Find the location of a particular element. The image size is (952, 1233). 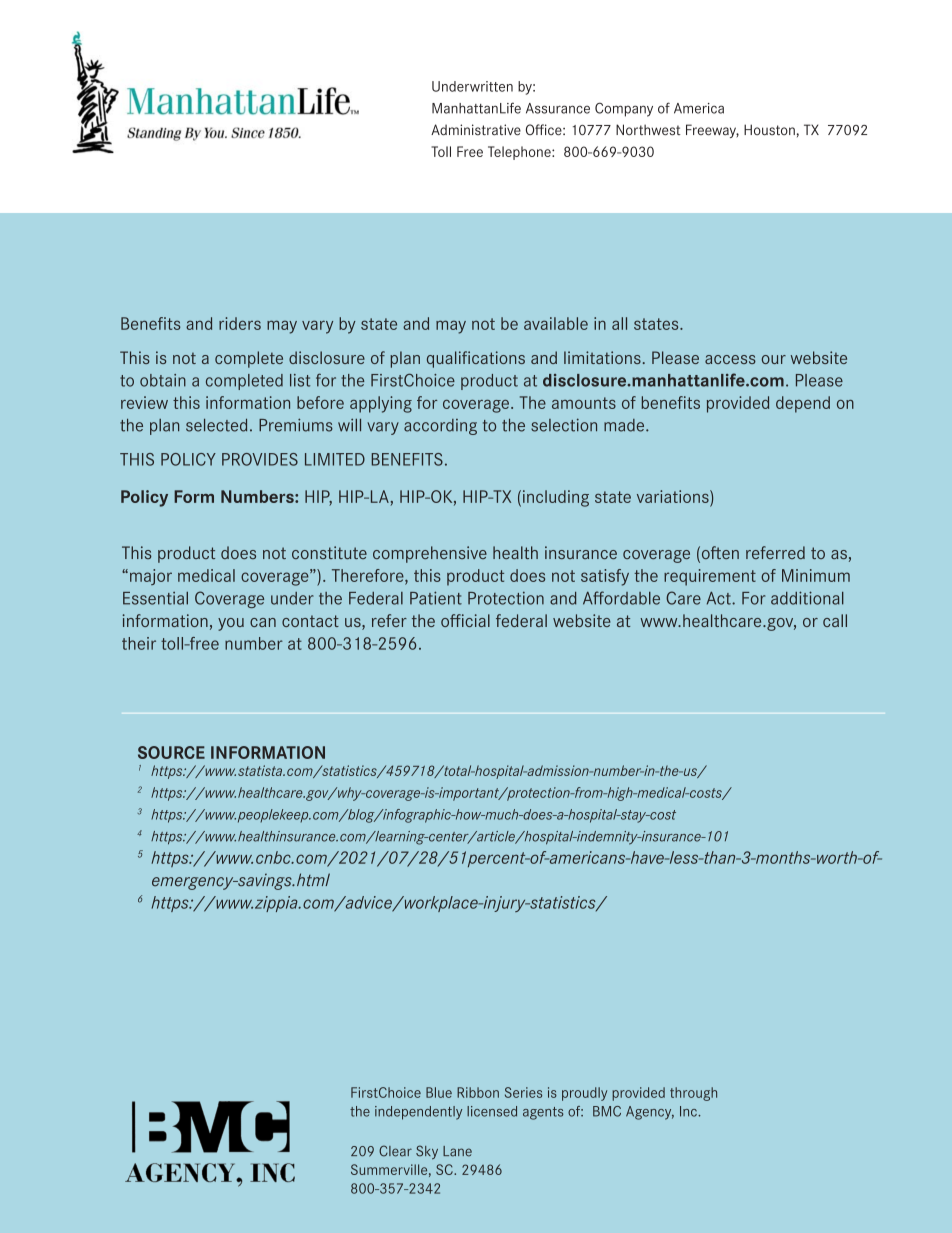

licensed is located at coordinates (492, 1111).
